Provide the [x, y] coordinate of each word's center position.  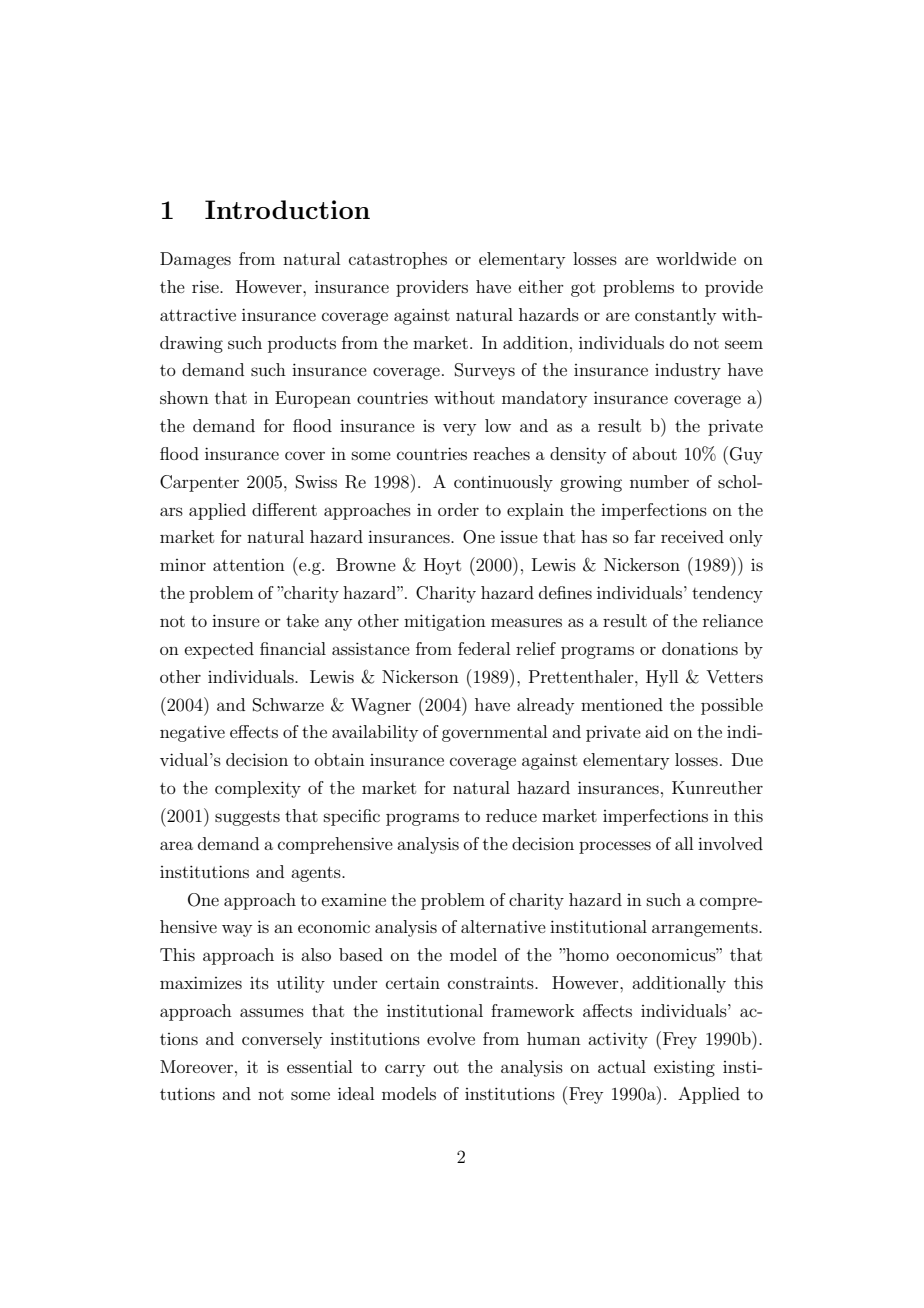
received [692, 536]
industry [688, 371]
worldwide [696, 258]
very [459, 429]
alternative [503, 926]
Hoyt [442, 566]
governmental [494, 733]
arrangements [706, 929]
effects [254, 731]
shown [184, 397]
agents [317, 874]
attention [249, 565]
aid [657, 731]
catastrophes [398, 260]
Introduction [287, 209]
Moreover [196, 1066]
